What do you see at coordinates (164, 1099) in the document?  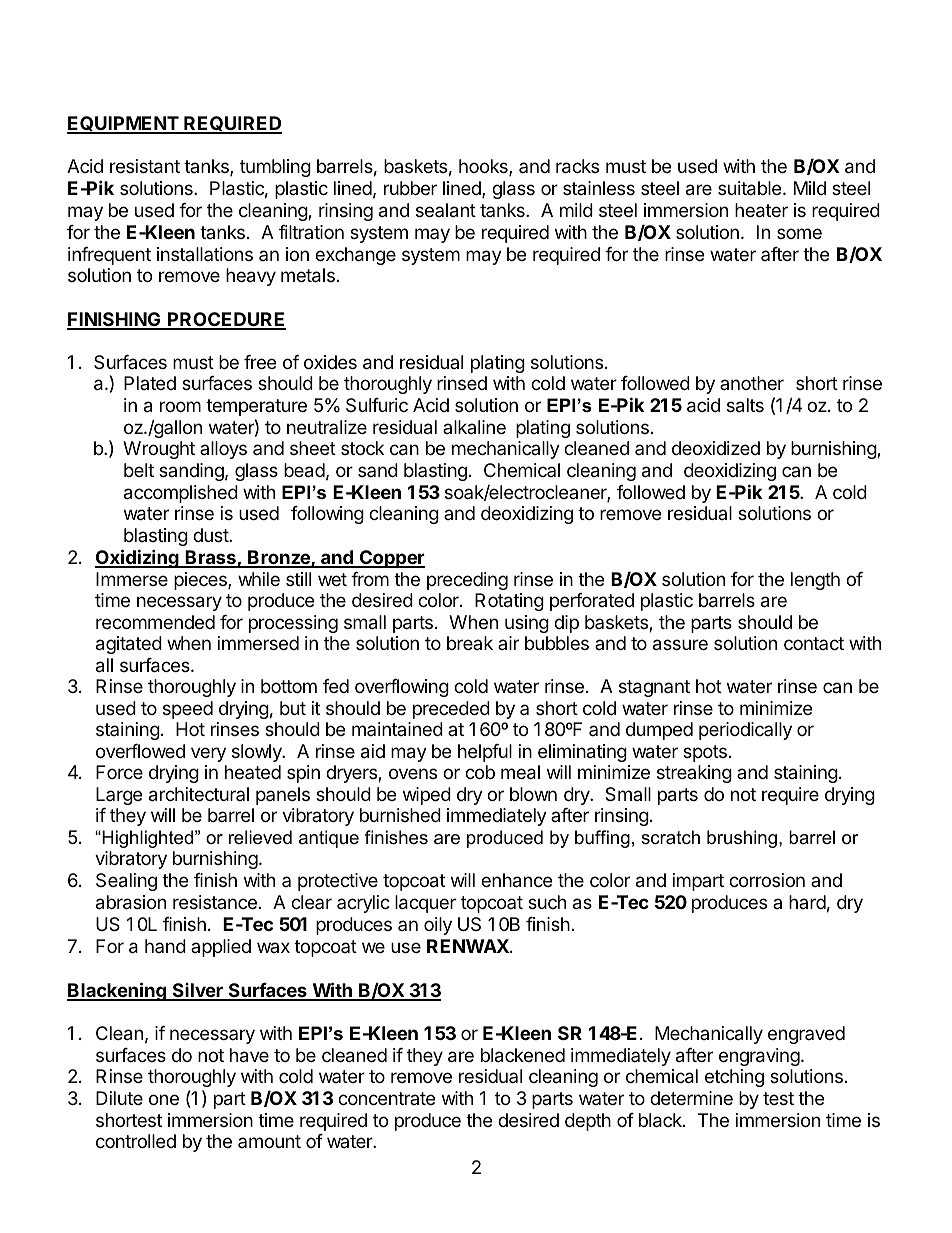 I see `one` at bounding box center [164, 1099].
